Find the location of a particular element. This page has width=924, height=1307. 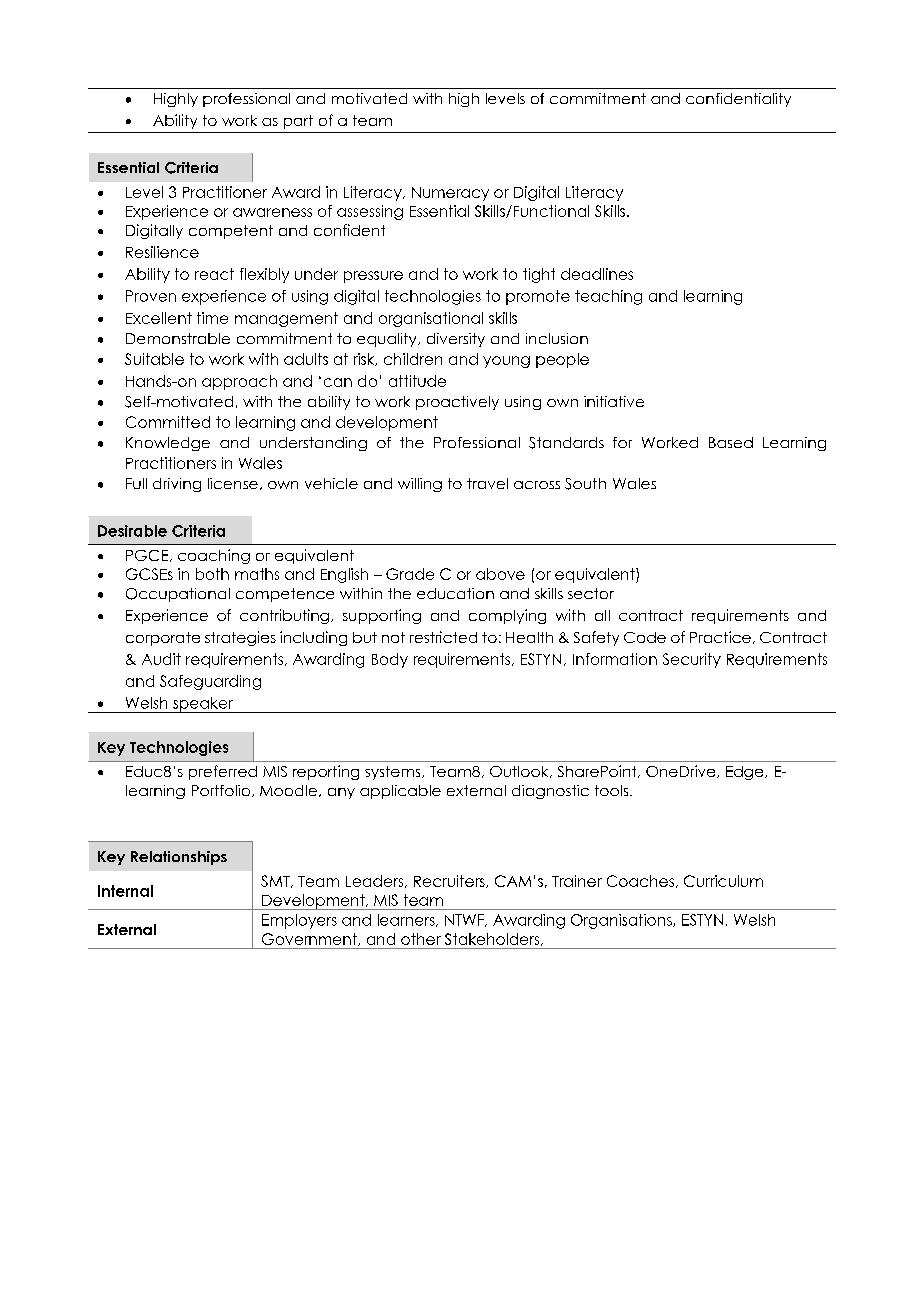

learners is located at coordinates (407, 920).
